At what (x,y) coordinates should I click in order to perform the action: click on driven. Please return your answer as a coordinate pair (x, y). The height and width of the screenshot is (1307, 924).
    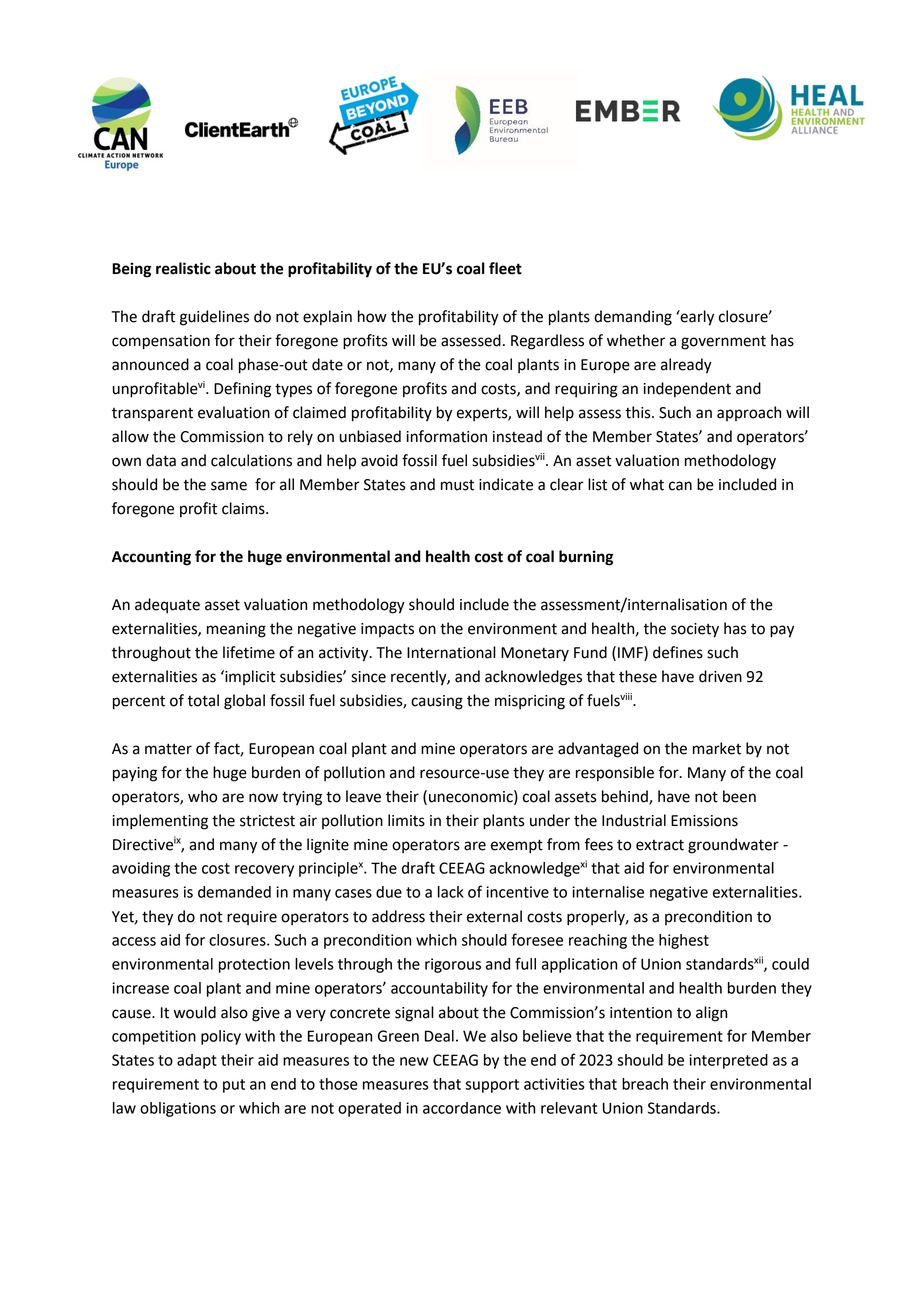
    Looking at the image, I should click on (720, 676).
